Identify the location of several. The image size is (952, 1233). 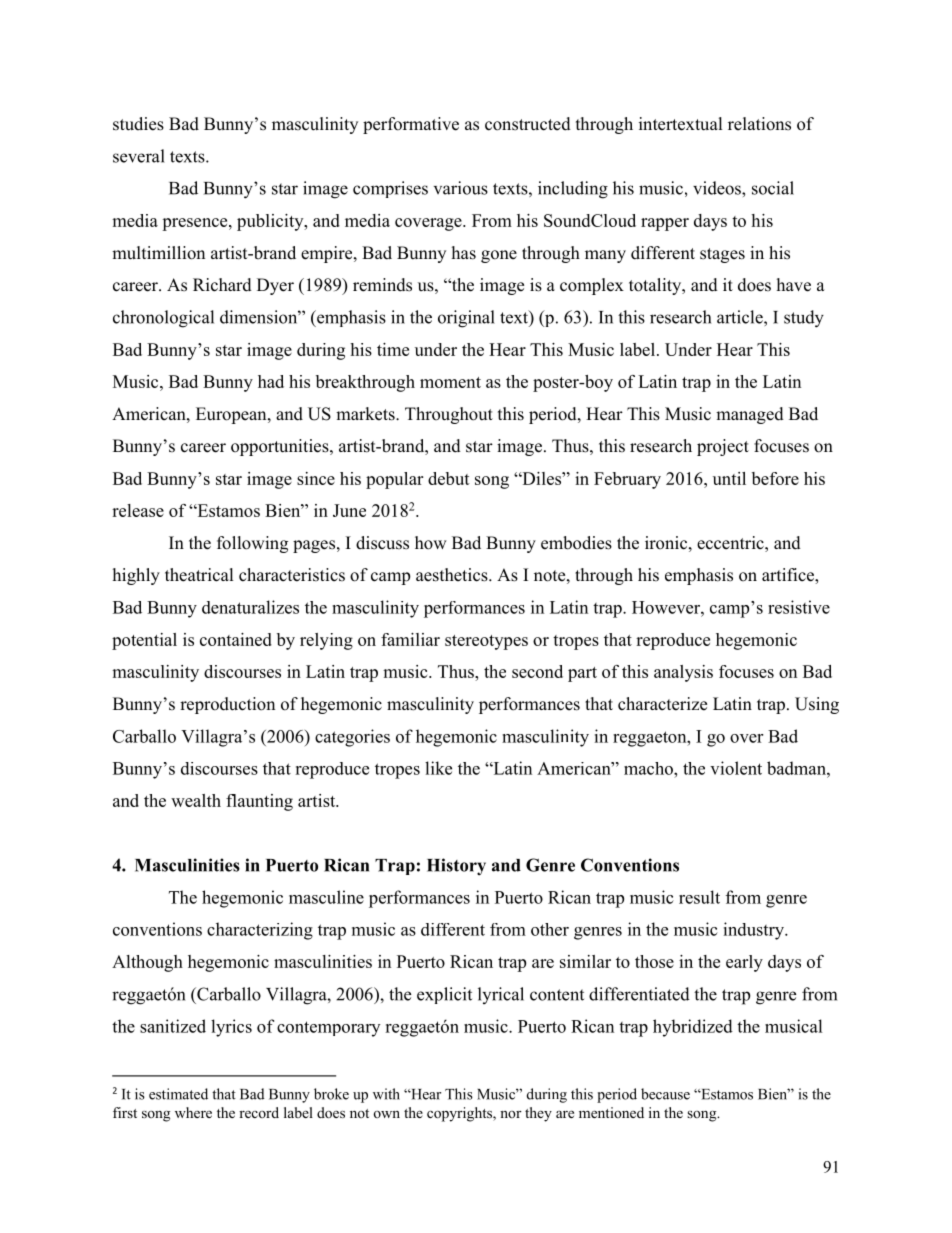
(139, 156).
